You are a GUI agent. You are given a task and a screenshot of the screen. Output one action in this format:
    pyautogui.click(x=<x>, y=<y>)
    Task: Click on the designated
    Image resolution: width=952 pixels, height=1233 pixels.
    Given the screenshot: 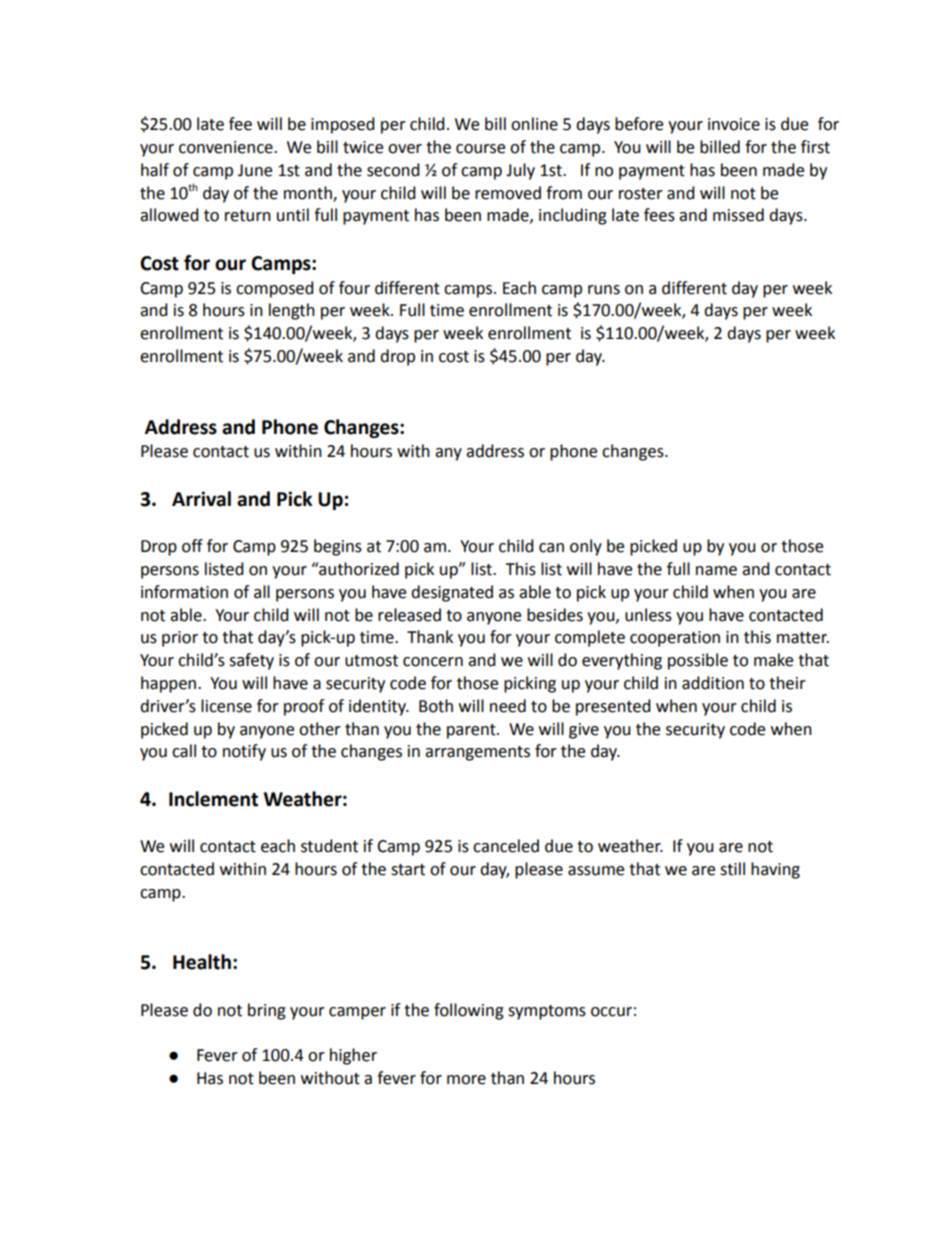 What is the action you would take?
    pyautogui.click(x=452, y=593)
